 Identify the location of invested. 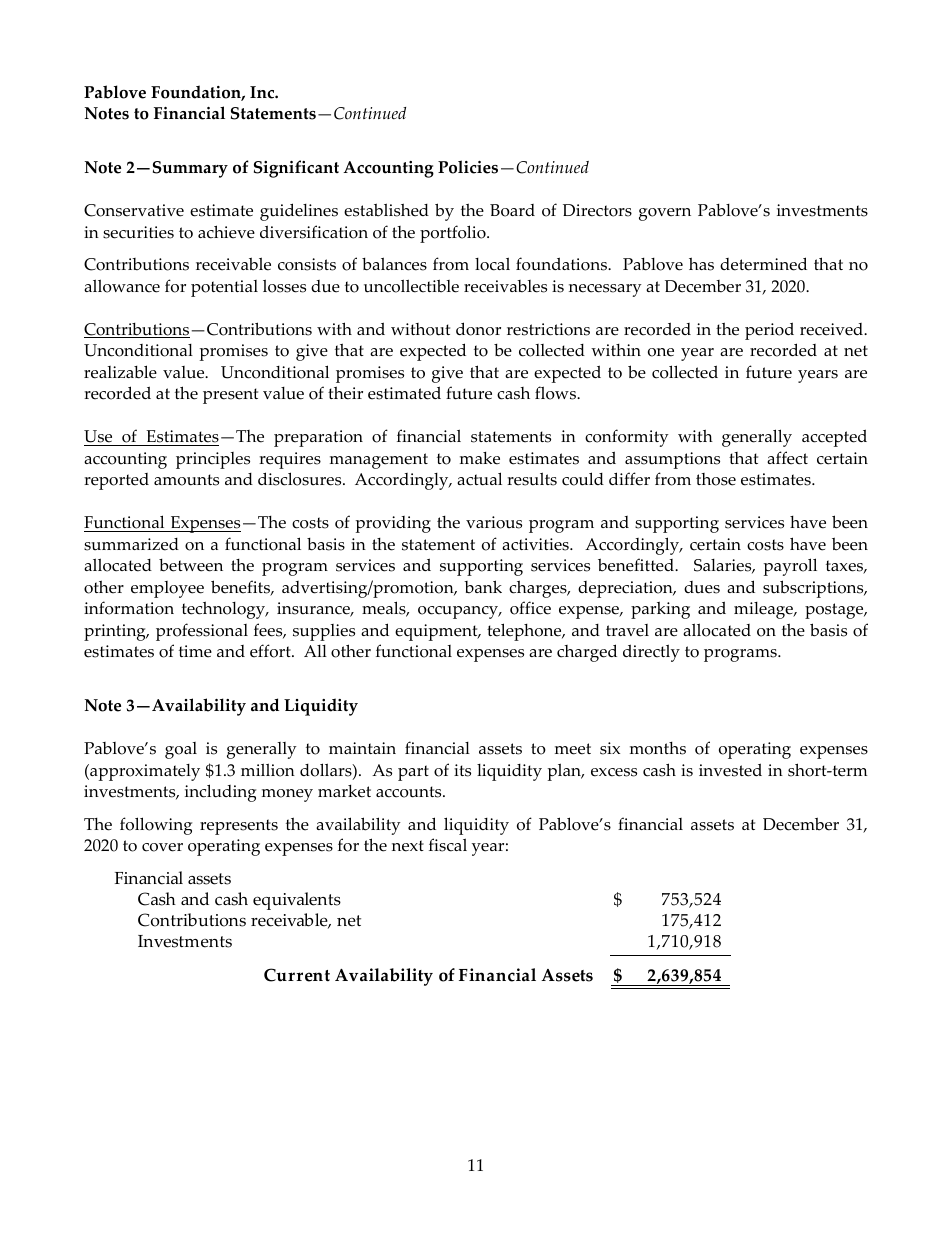
(730, 770).
